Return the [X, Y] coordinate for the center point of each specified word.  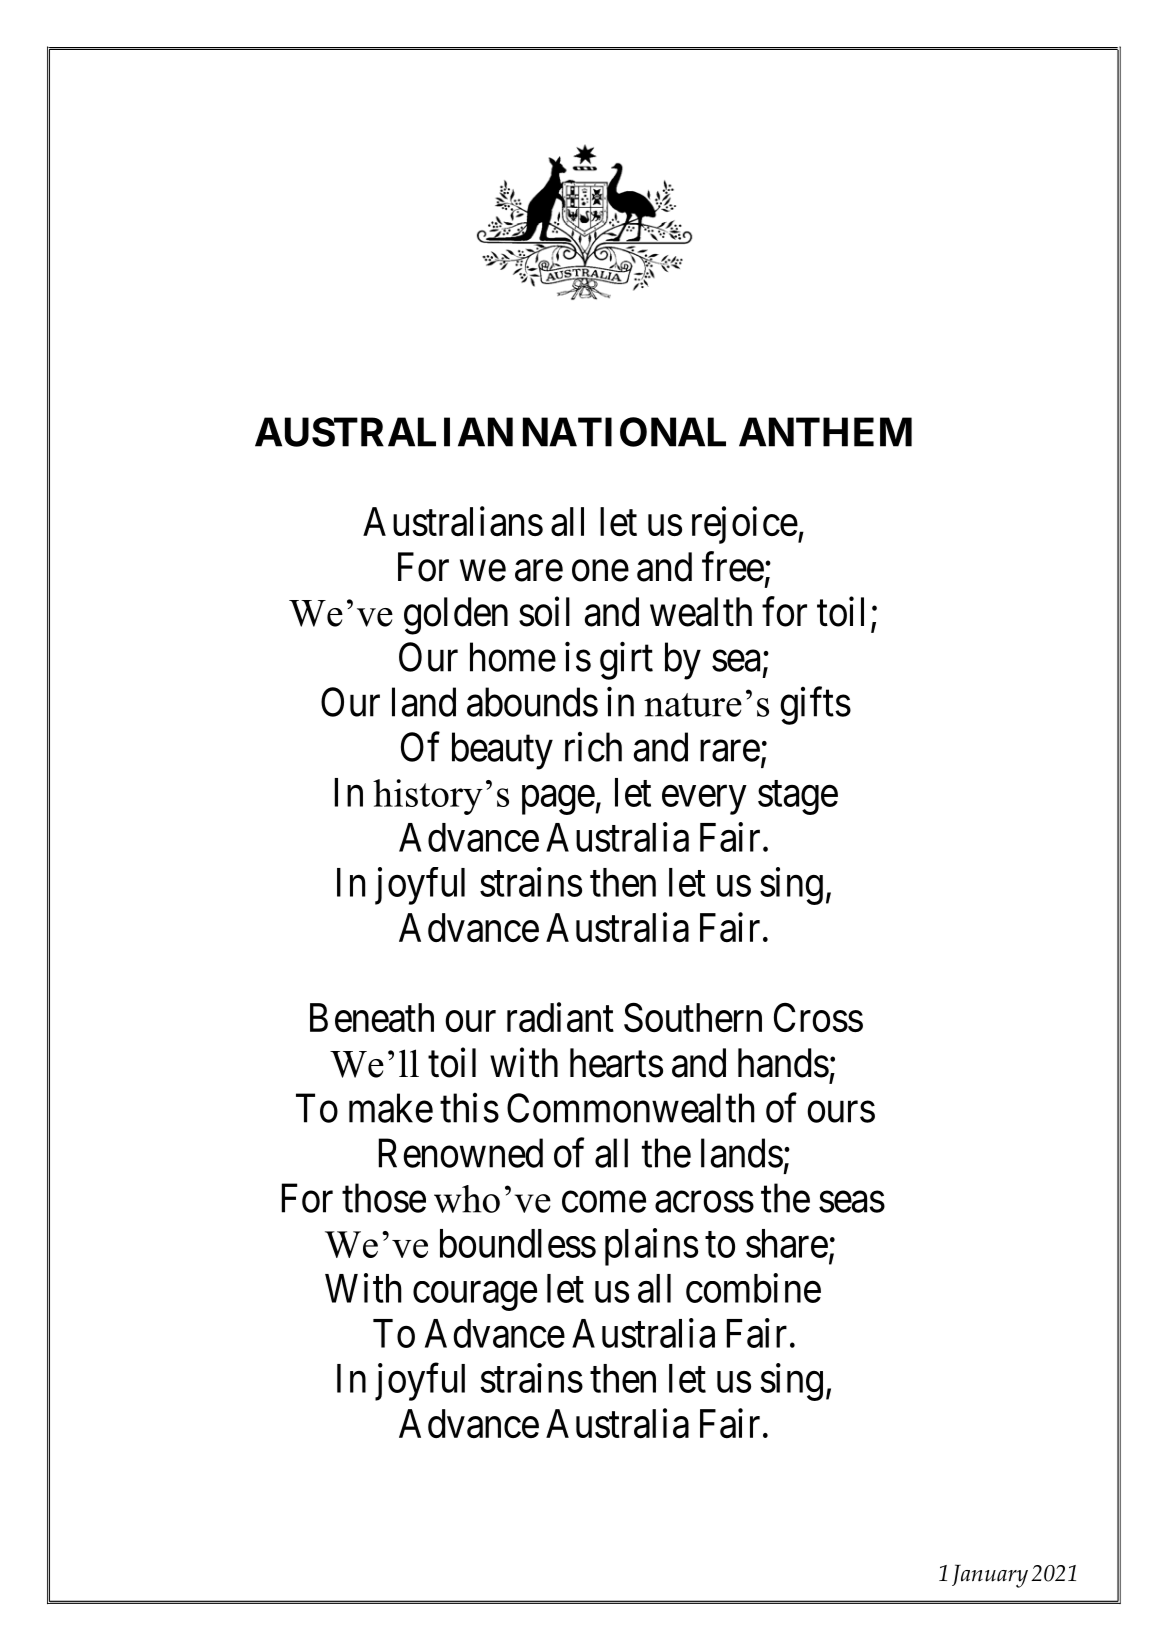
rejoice [745, 525]
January [990, 1576]
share [787, 1243]
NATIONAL [624, 432]
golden [456, 616]
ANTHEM [825, 432]
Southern [693, 1018]
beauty [502, 751]
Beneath [372, 1018]
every [704, 800]
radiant [560, 1018]
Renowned [461, 1153]
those [384, 1198]
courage [475, 1296]
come [604, 1202]
